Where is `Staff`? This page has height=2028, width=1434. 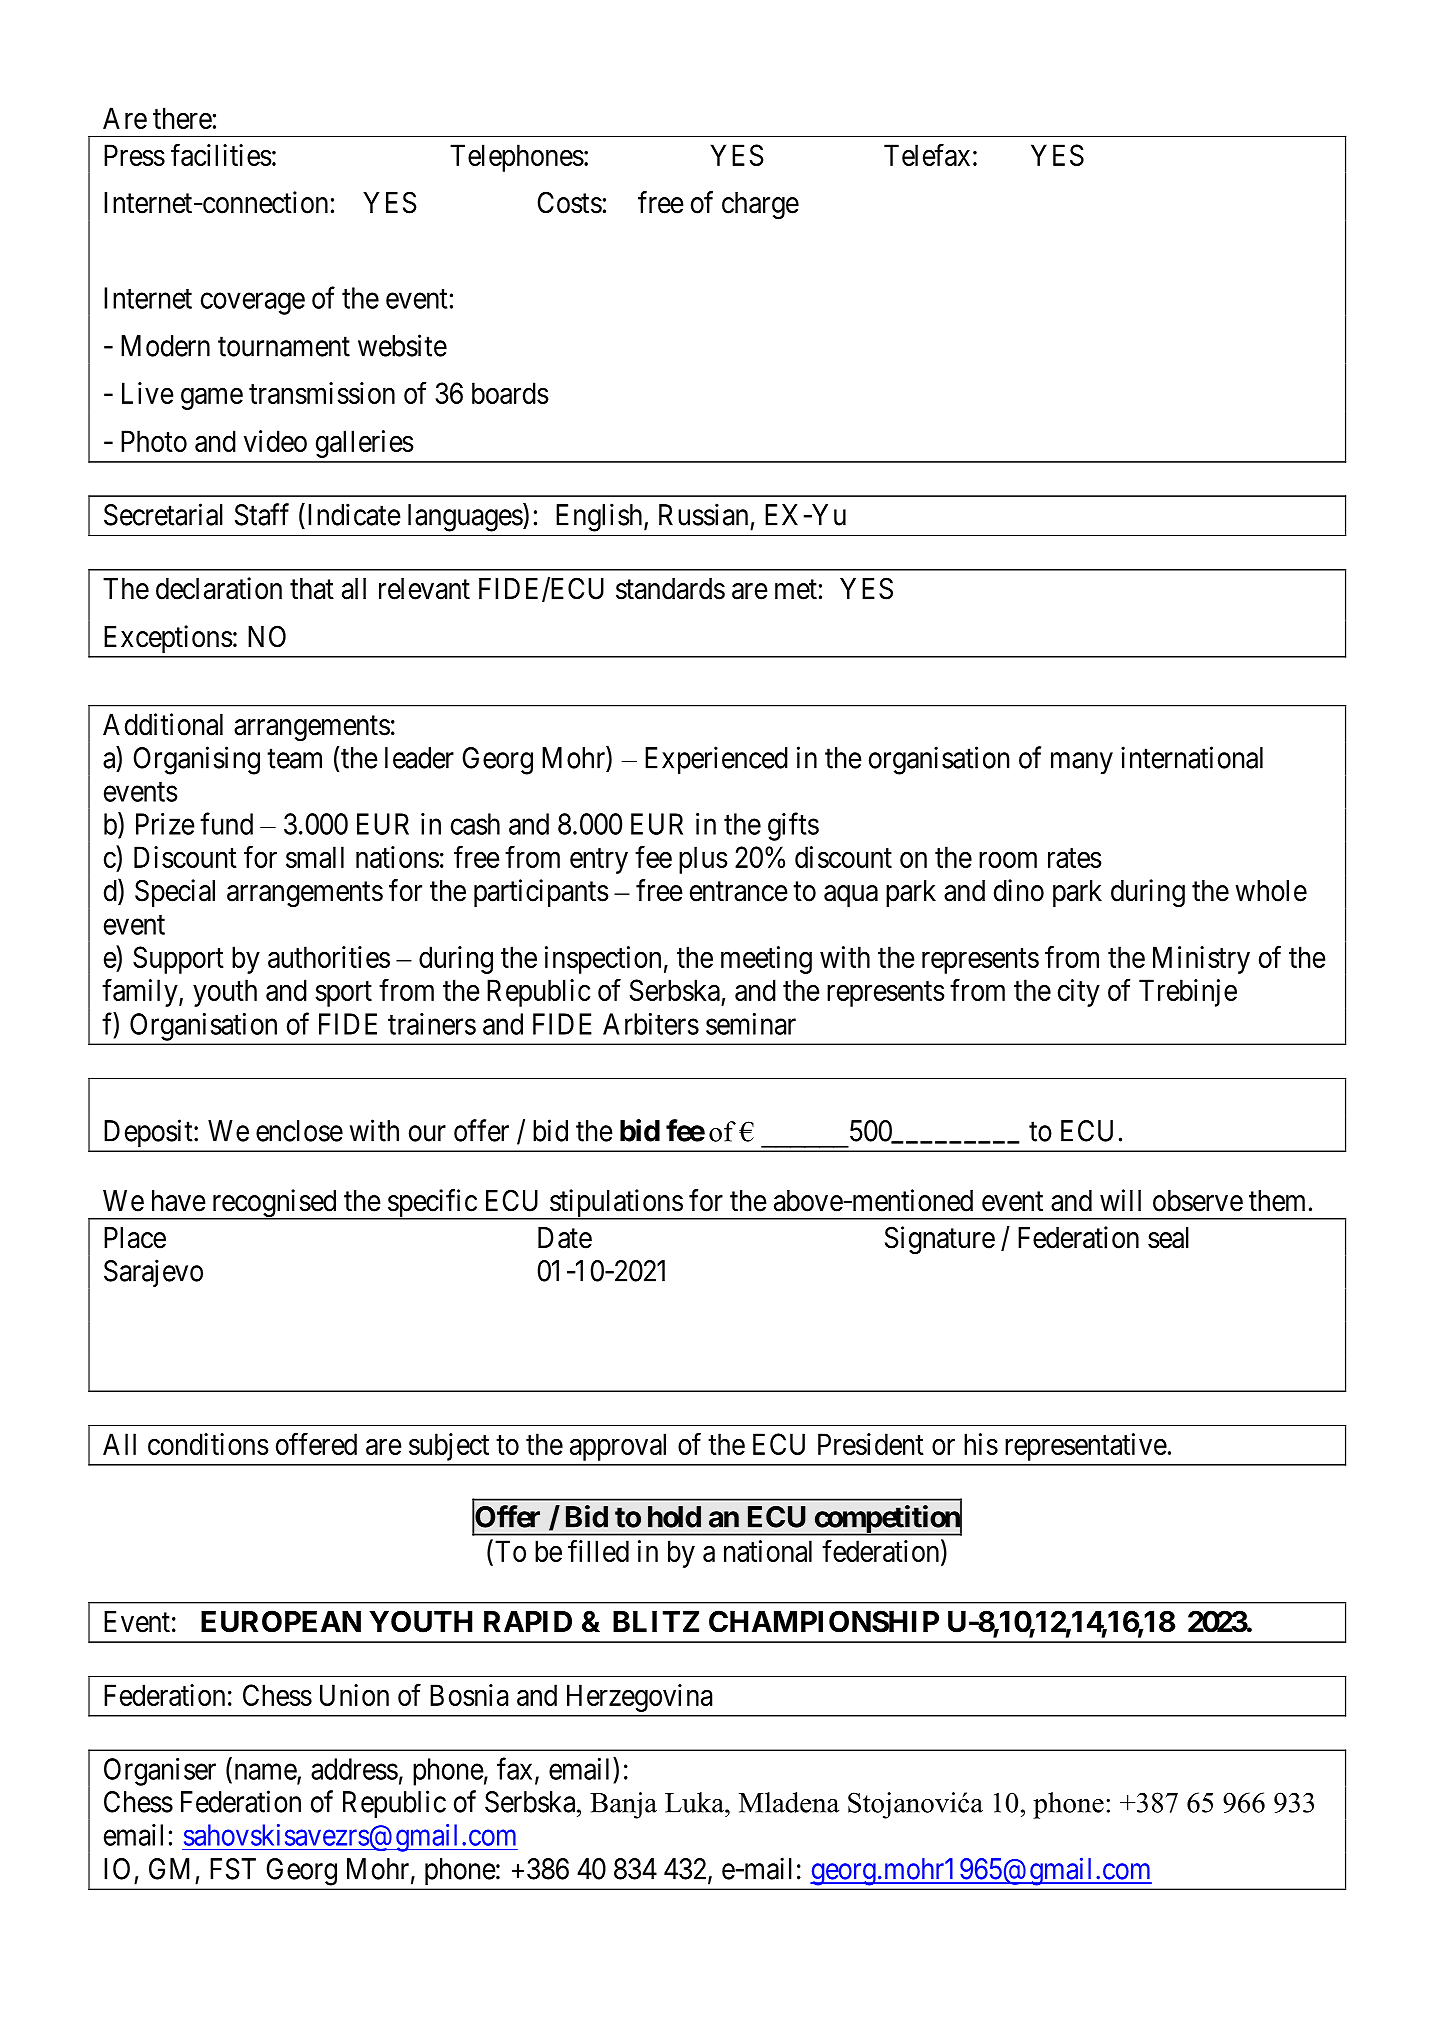 Staff is located at coordinates (262, 514).
